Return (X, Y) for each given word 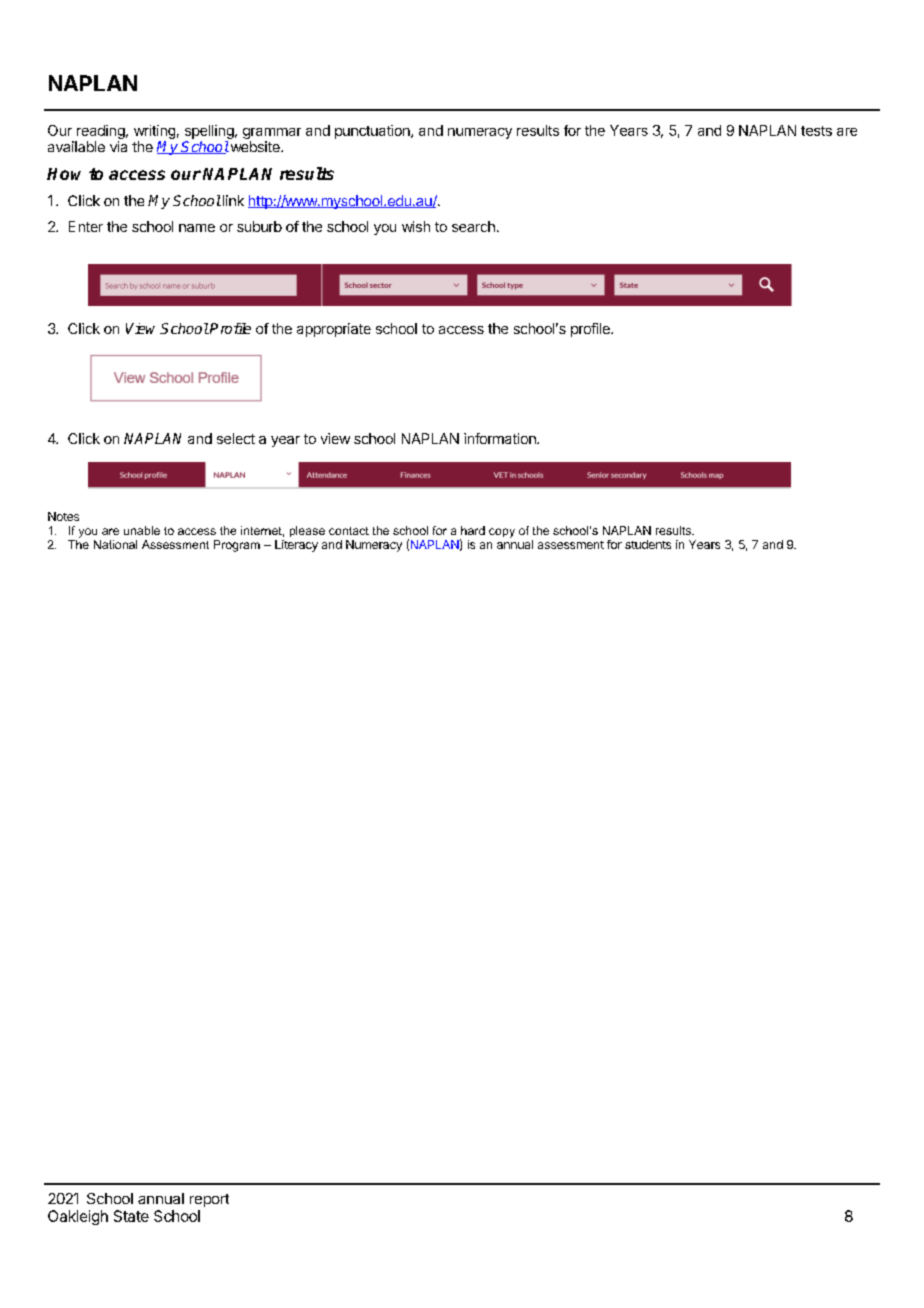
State (131, 1216)
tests (816, 131)
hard (473, 530)
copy (502, 533)
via (118, 146)
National (115, 544)
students (648, 544)
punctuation (373, 132)
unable (142, 530)
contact (349, 531)
